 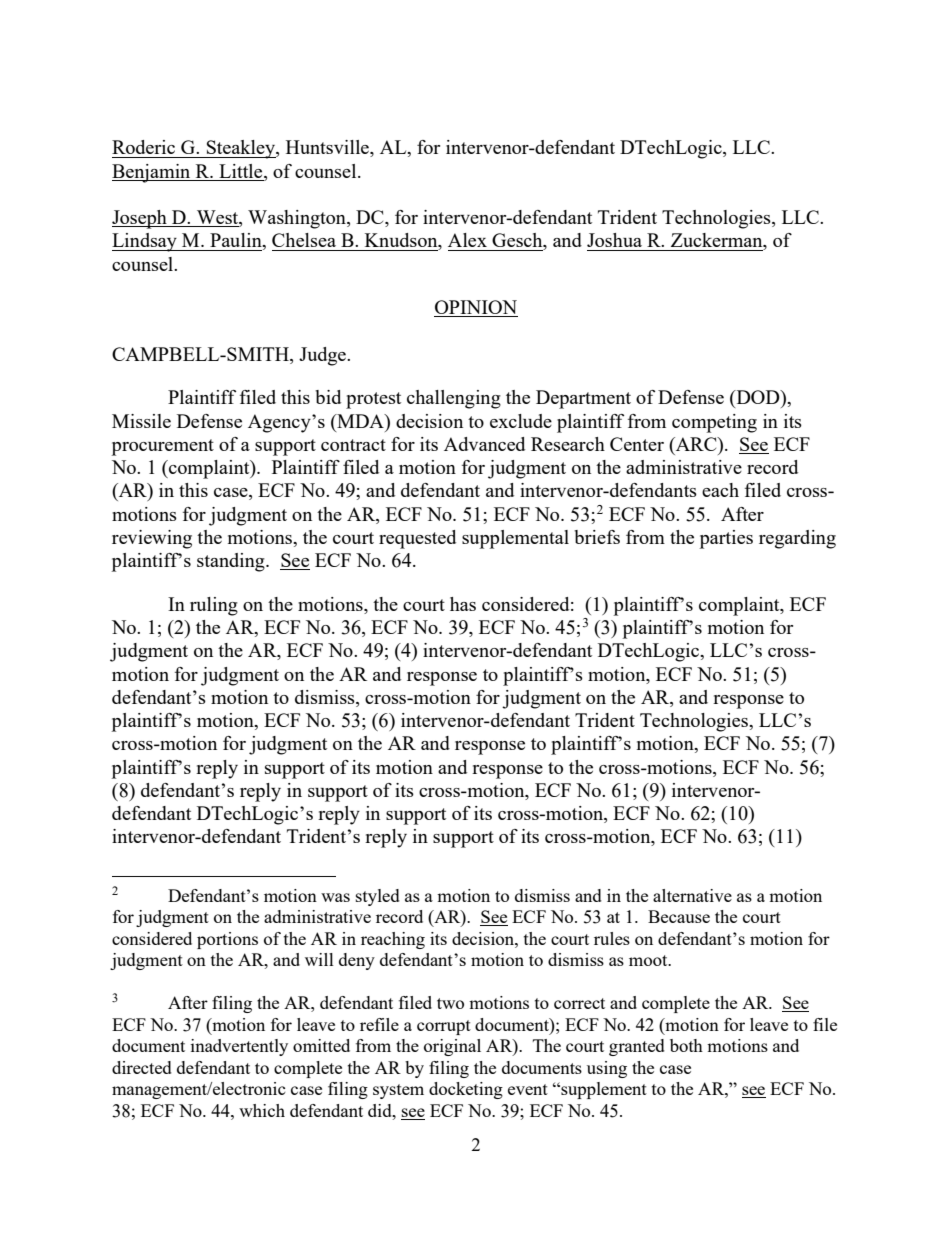 I want to click on alternative, so click(x=692, y=895).
